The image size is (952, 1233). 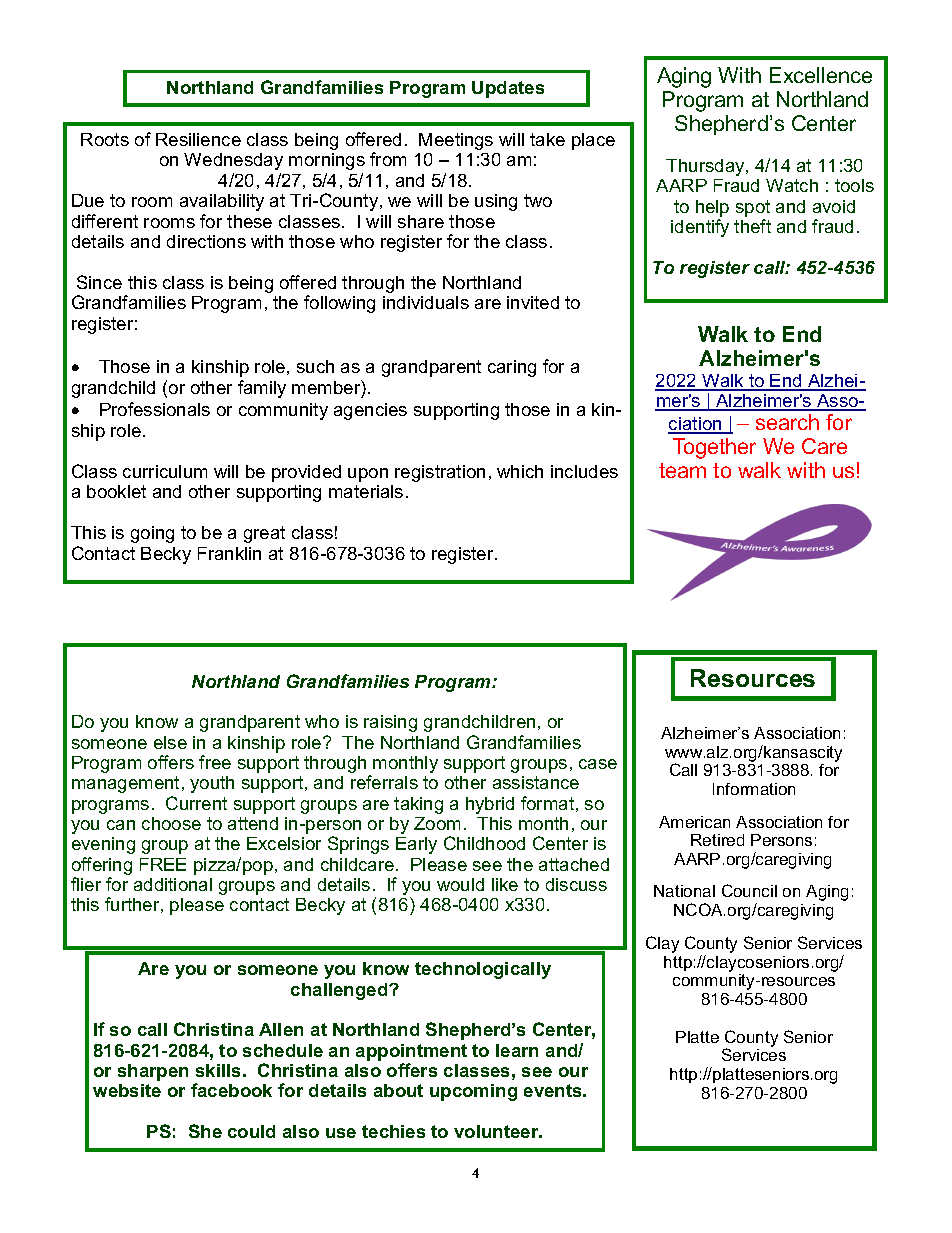 I want to click on American, so click(x=694, y=822).
